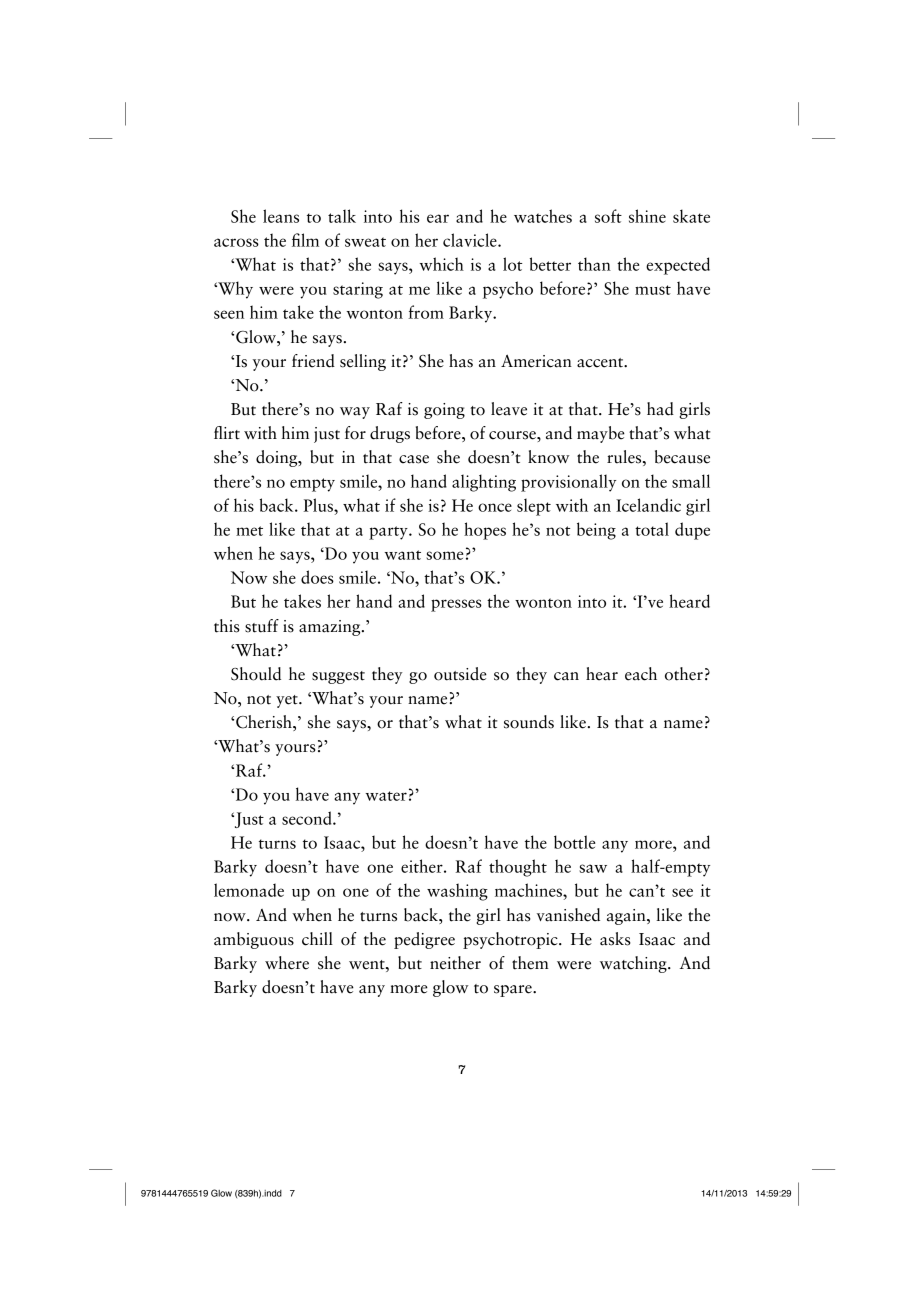 The width and height of the image is (924, 1308). Describe the element at coordinates (641, 674) in the image. I see `each` at that location.
